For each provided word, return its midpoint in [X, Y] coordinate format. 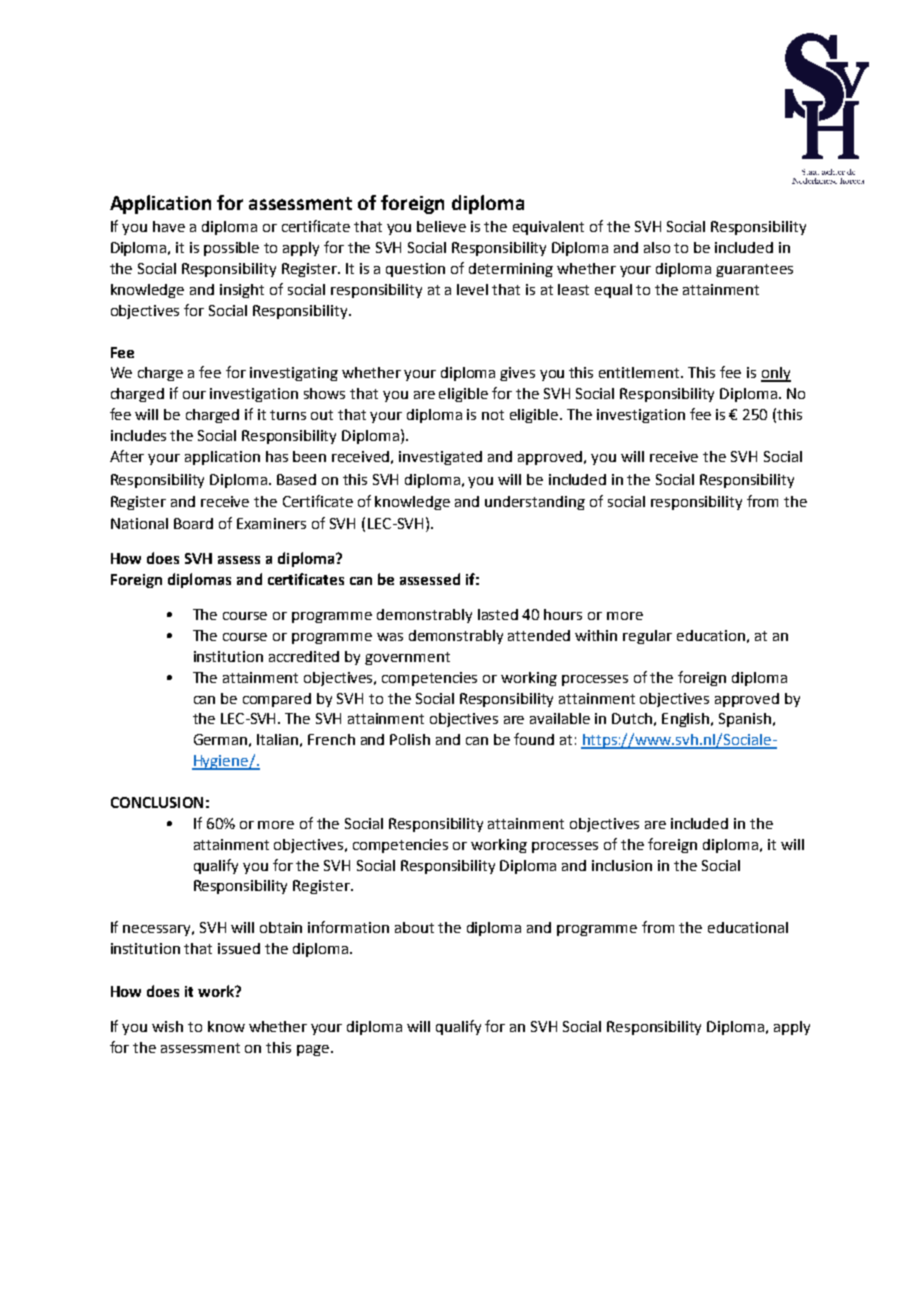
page [313, 1050]
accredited [304, 656]
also [657, 247]
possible [231, 249]
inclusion [622, 865]
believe [441, 226]
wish [167, 1026]
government [407, 658]
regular [647, 637]
